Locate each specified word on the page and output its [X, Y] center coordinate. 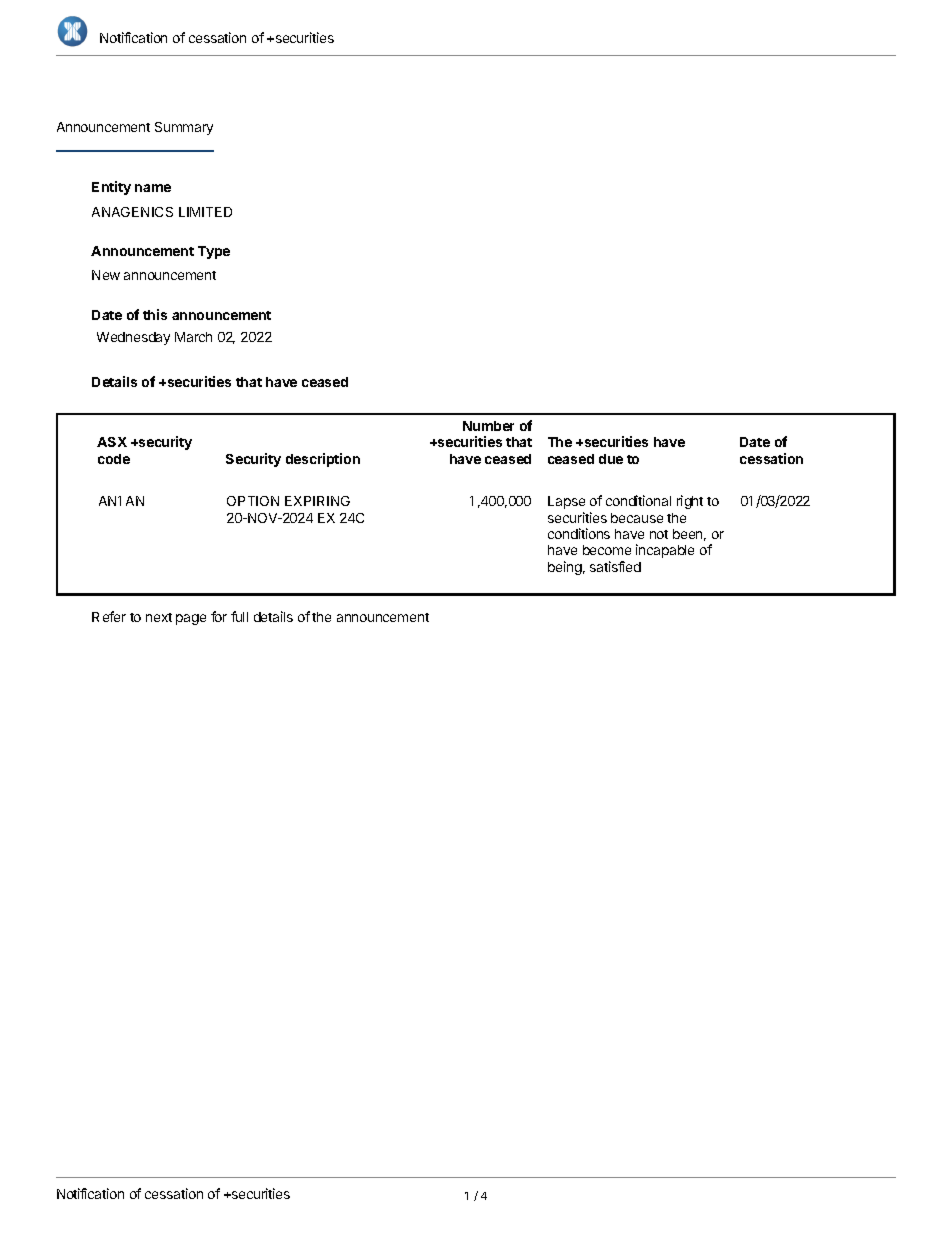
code [114, 459]
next [159, 617]
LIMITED [205, 212]
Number [488, 426]
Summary [184, 128]
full [239, 616]
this [155, 314]
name [153, 188]
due [611, 459]
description [323, 460]
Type [214, 252]
